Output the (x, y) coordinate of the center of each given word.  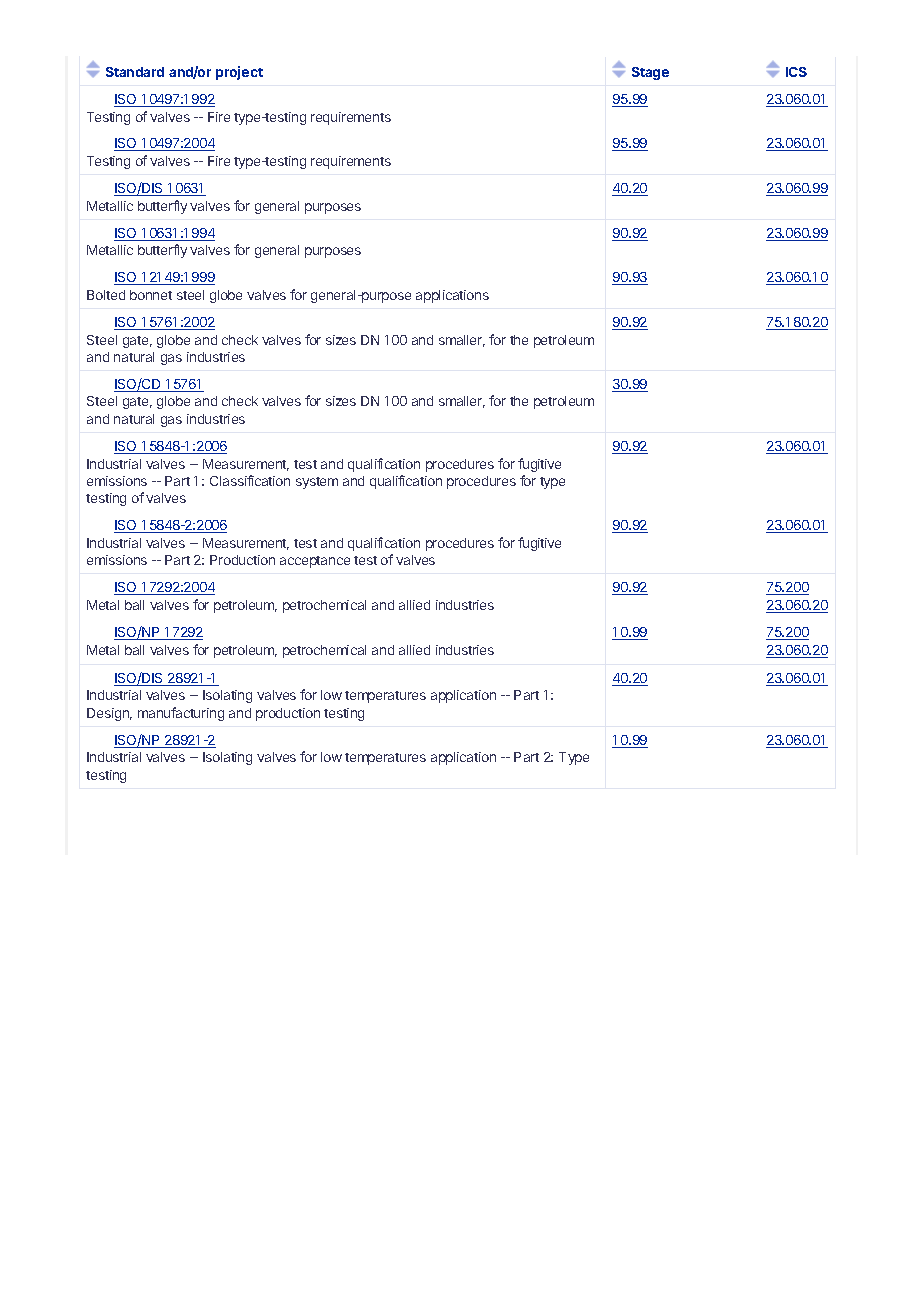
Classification (250, 480)
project (239, 73)
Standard (135, 72)
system (317, 483)
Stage (650, 73)
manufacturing (181, 714)
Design (109, 714)
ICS (796, 72)
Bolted (106, 295)
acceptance (315, 562)
